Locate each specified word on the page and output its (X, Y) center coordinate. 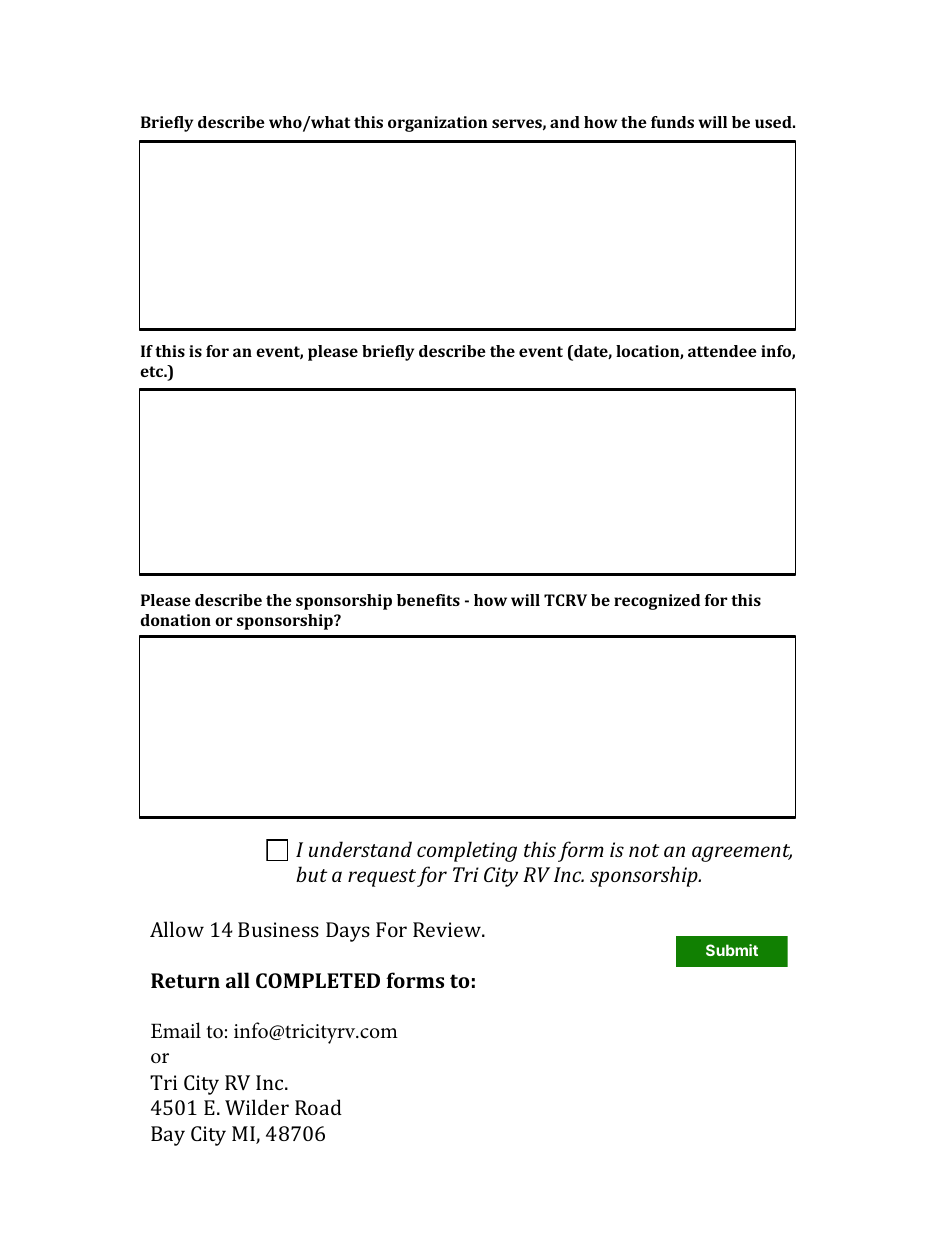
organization (438, 124)
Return (185, 980)
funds (672, 122)
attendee (722, 351)
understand (360, 849)
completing (467, 851)
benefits (428, 600)
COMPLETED (318, 980)
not (644, 850)
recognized (657, 602)
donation (176, 620)
